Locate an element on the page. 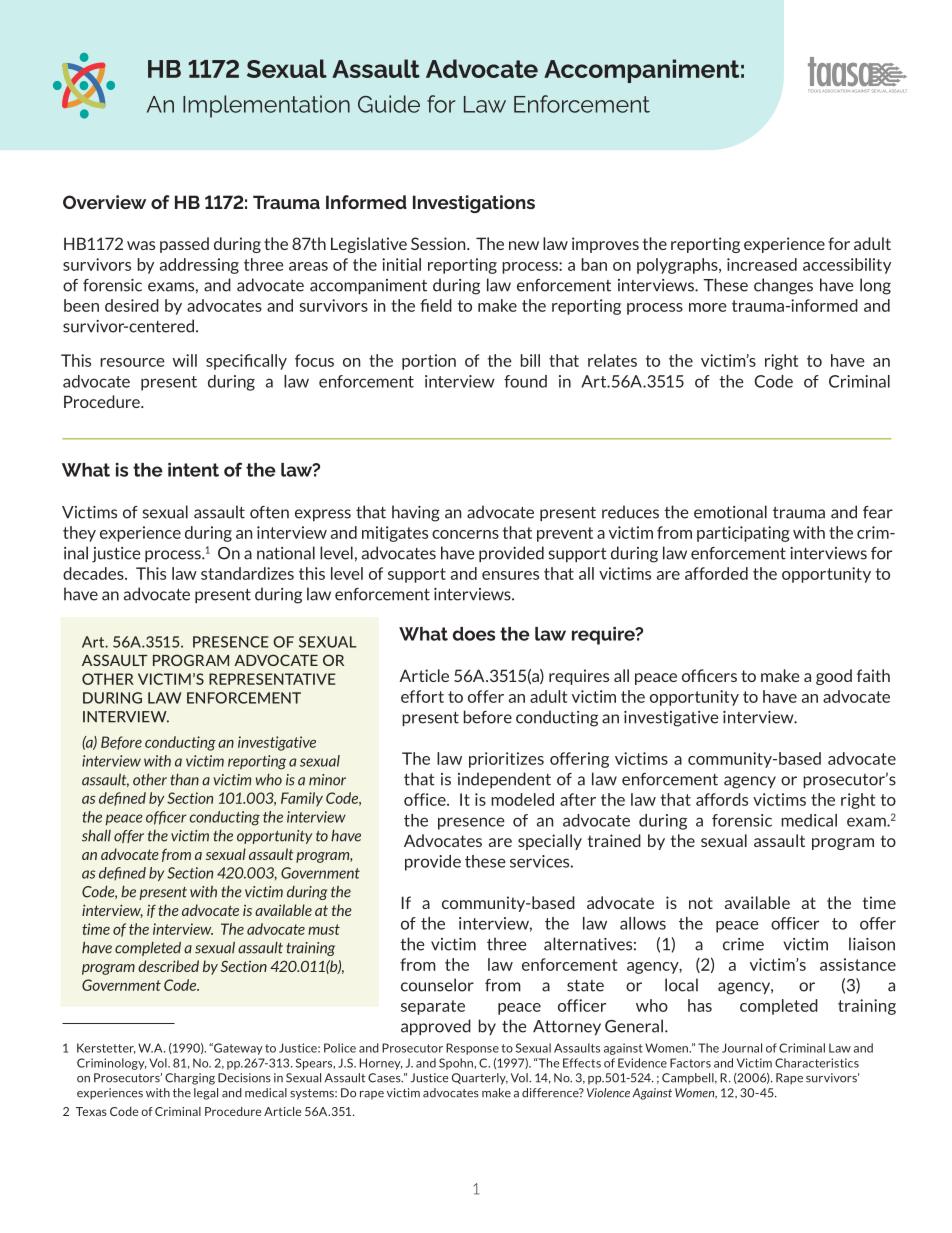 This document has height=1233, width=952. ASSOCIATION is located at coordinates (836, 91).
